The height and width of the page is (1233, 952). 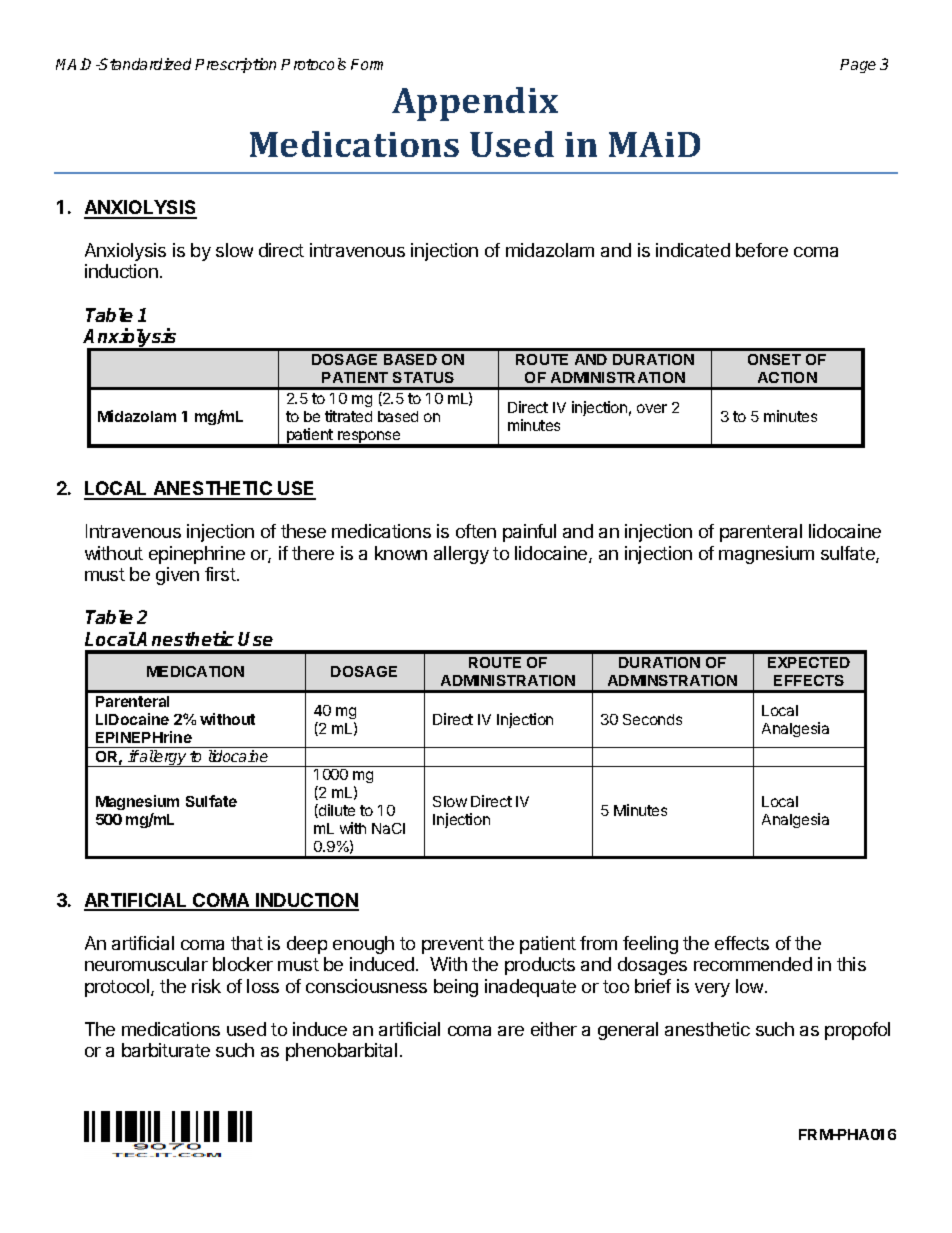 I want to click on Prescription, so click(x=235, y=65).
